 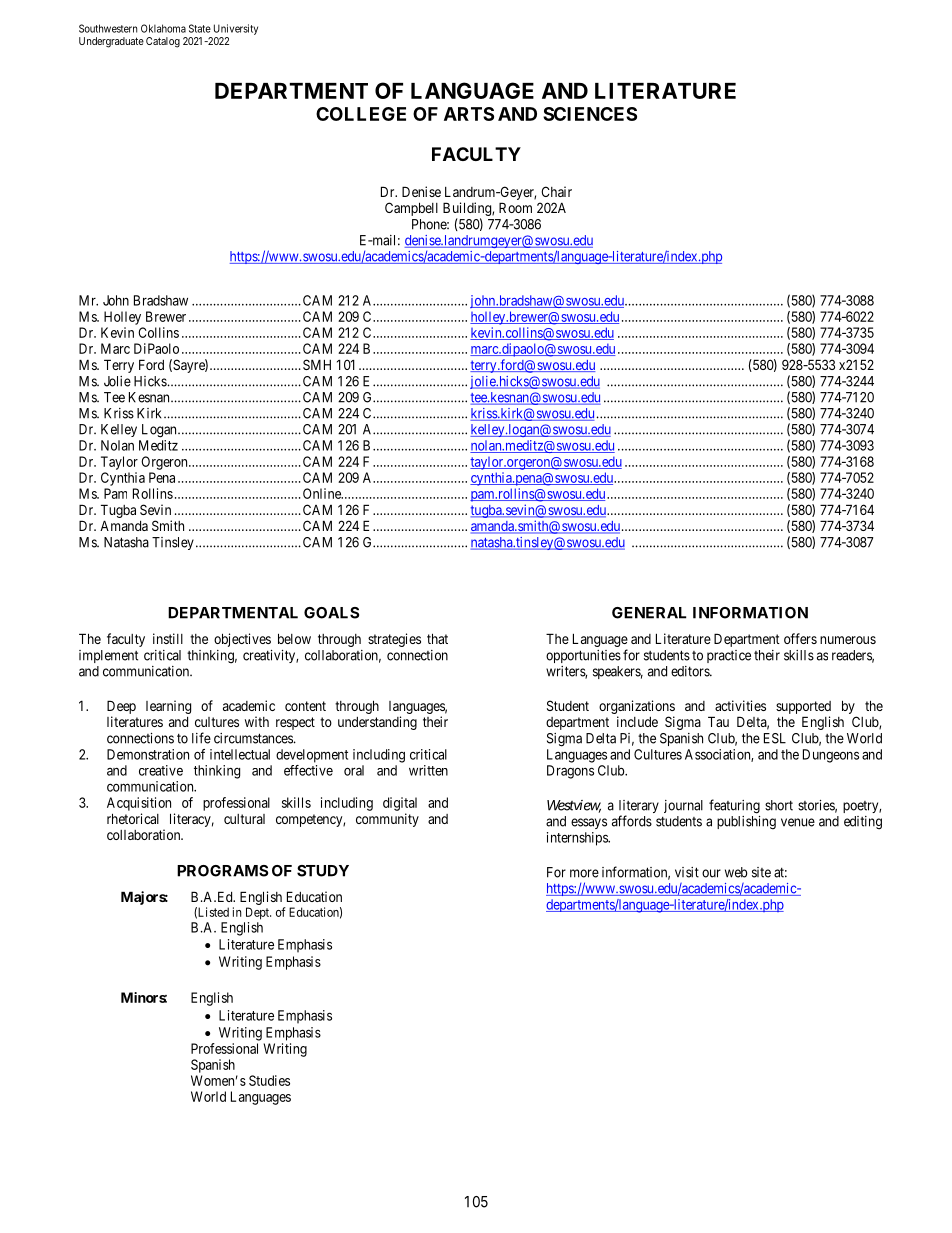 I want to click on offers, so click(x=800, y=638).
